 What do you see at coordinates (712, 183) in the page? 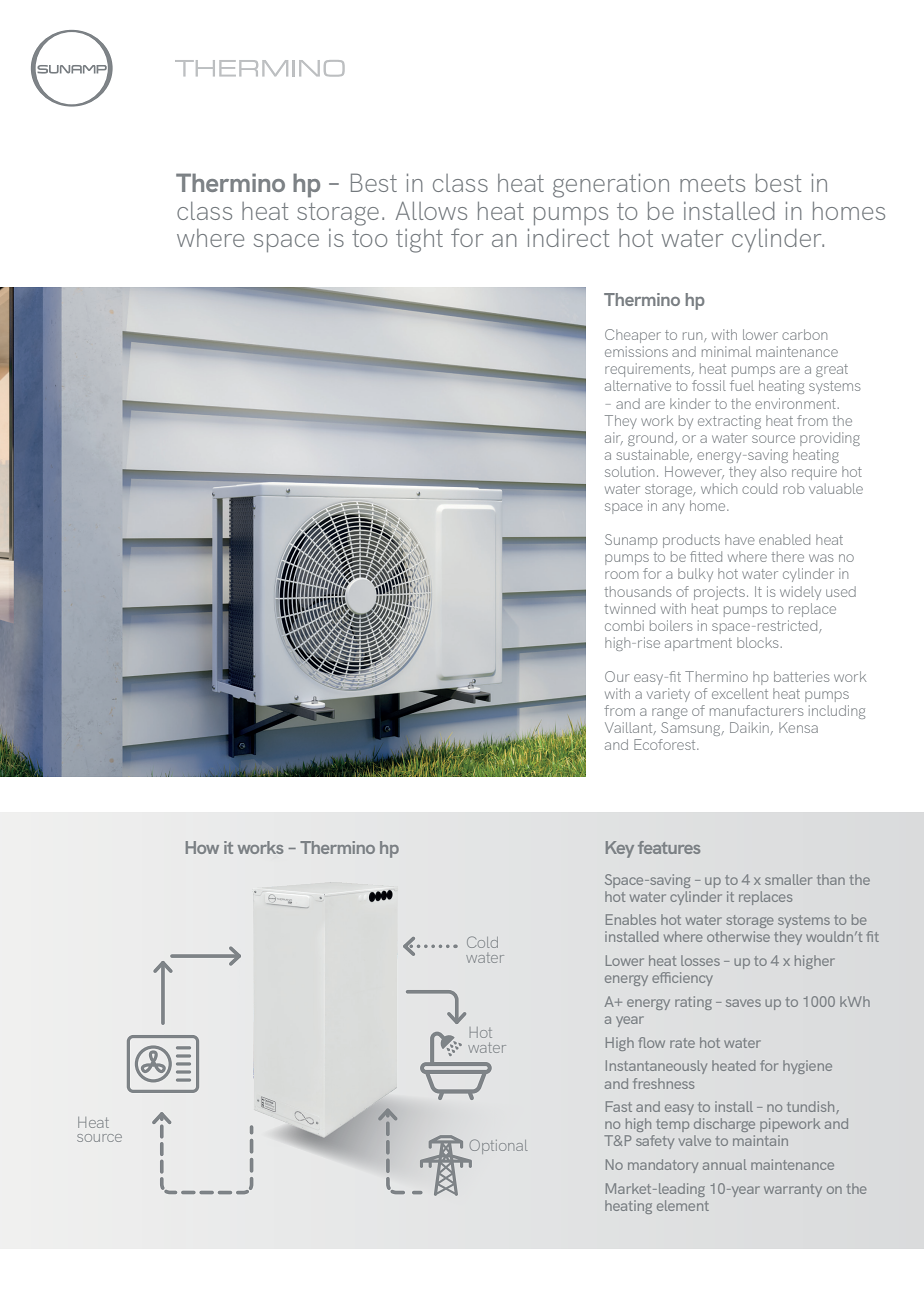
I see `meets` at bounding box center [712, 183].
